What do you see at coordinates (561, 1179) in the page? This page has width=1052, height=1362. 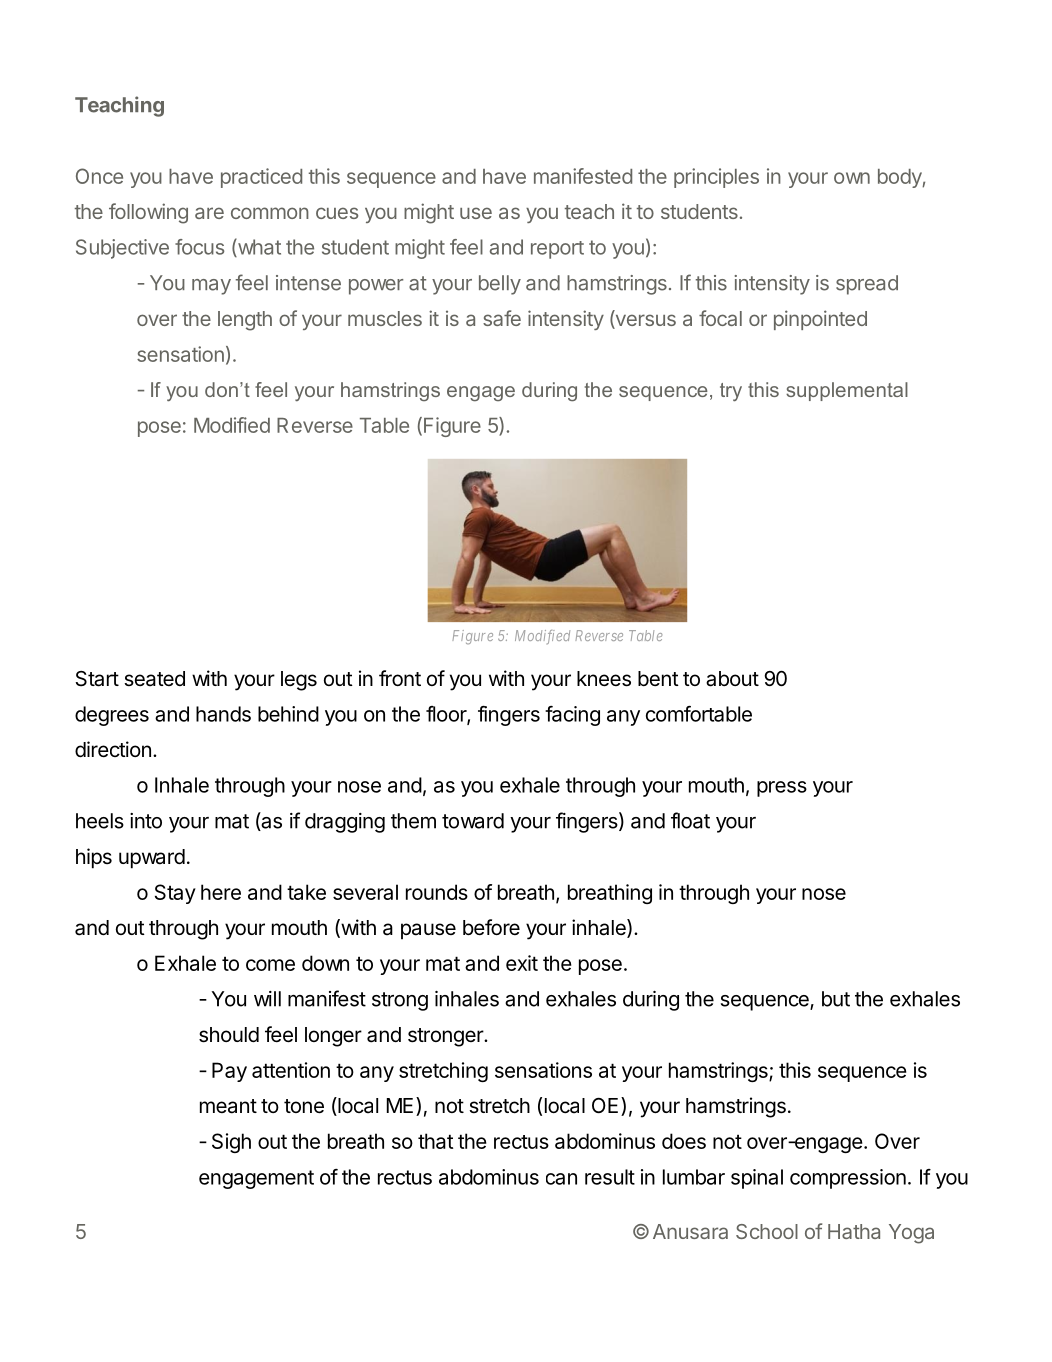 I see `can` at bounding box center [561, 1179].
